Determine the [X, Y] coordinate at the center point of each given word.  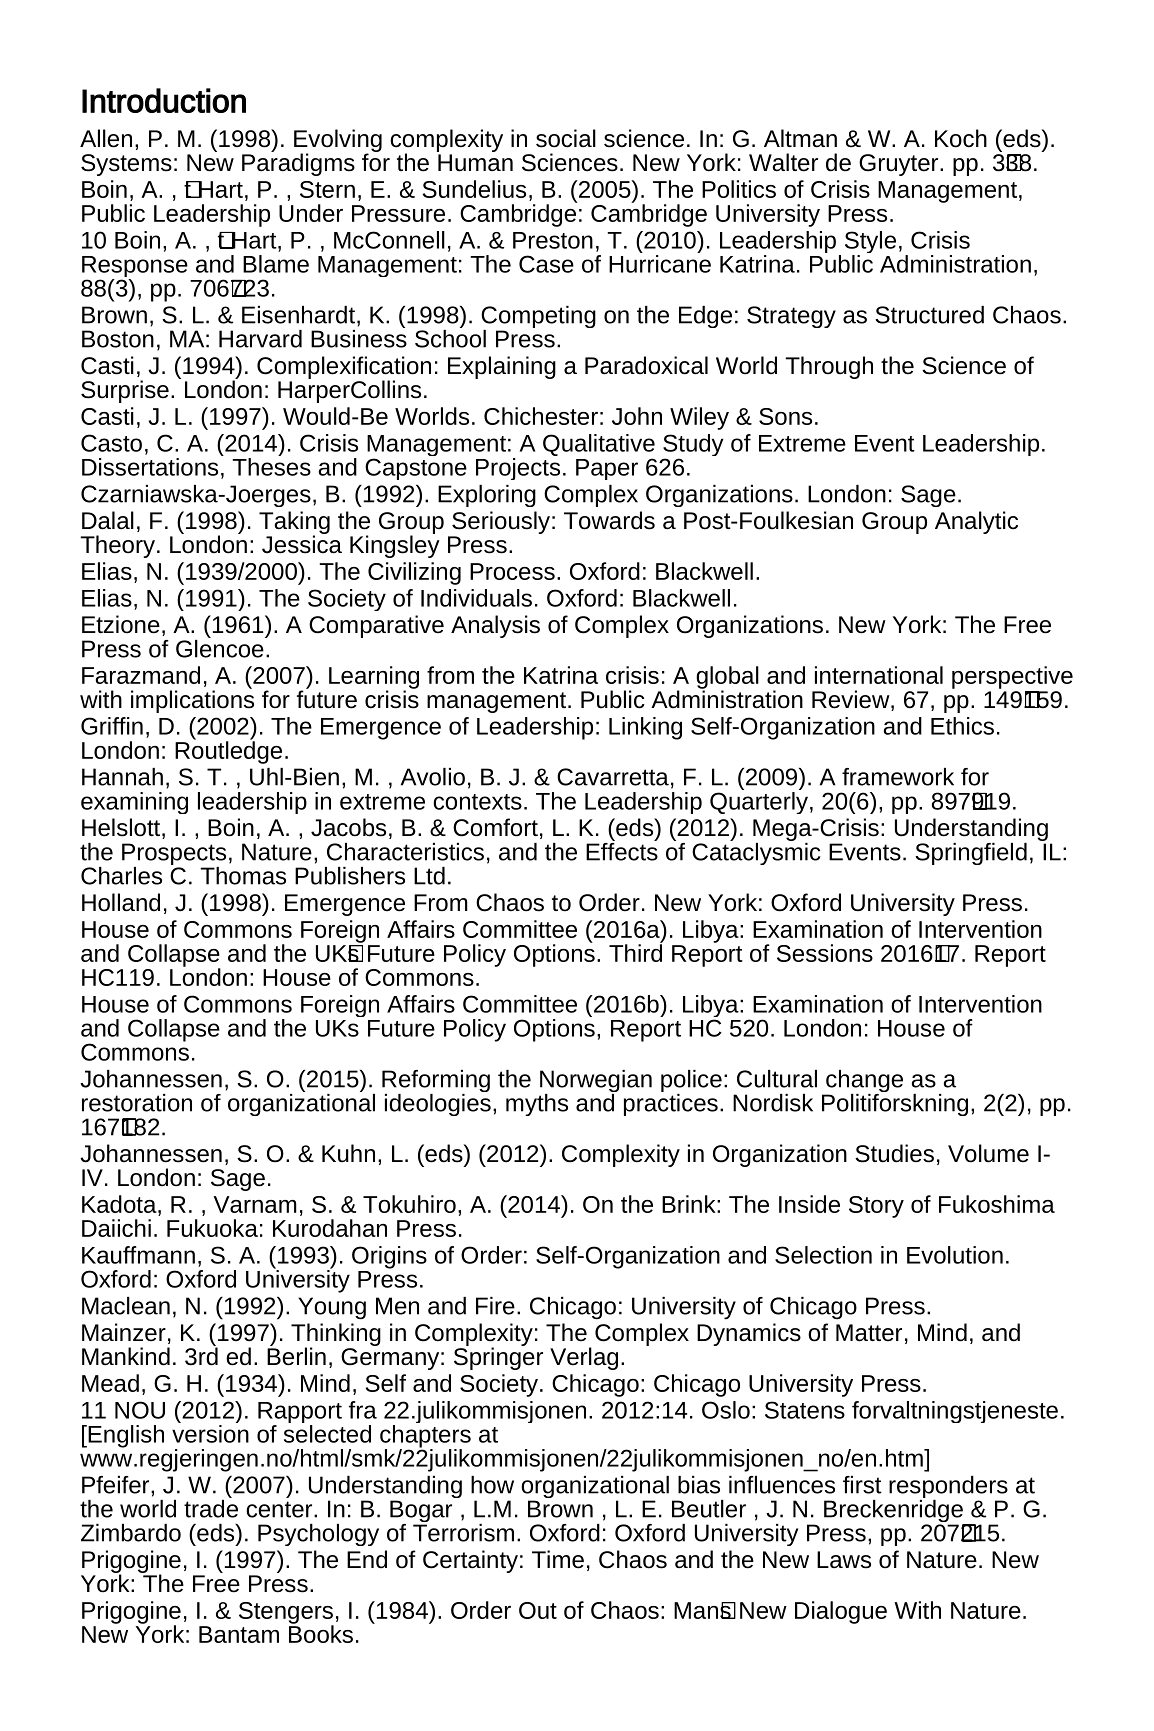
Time [558, 1559]
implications [192, 700]
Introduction [164, 100]
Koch [961, 138]
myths [537, 1105]
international [879, 675]
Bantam [239, 1634]
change [863, 1082]
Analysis [495, 626]
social [566, 138]
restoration [137, 1103]
